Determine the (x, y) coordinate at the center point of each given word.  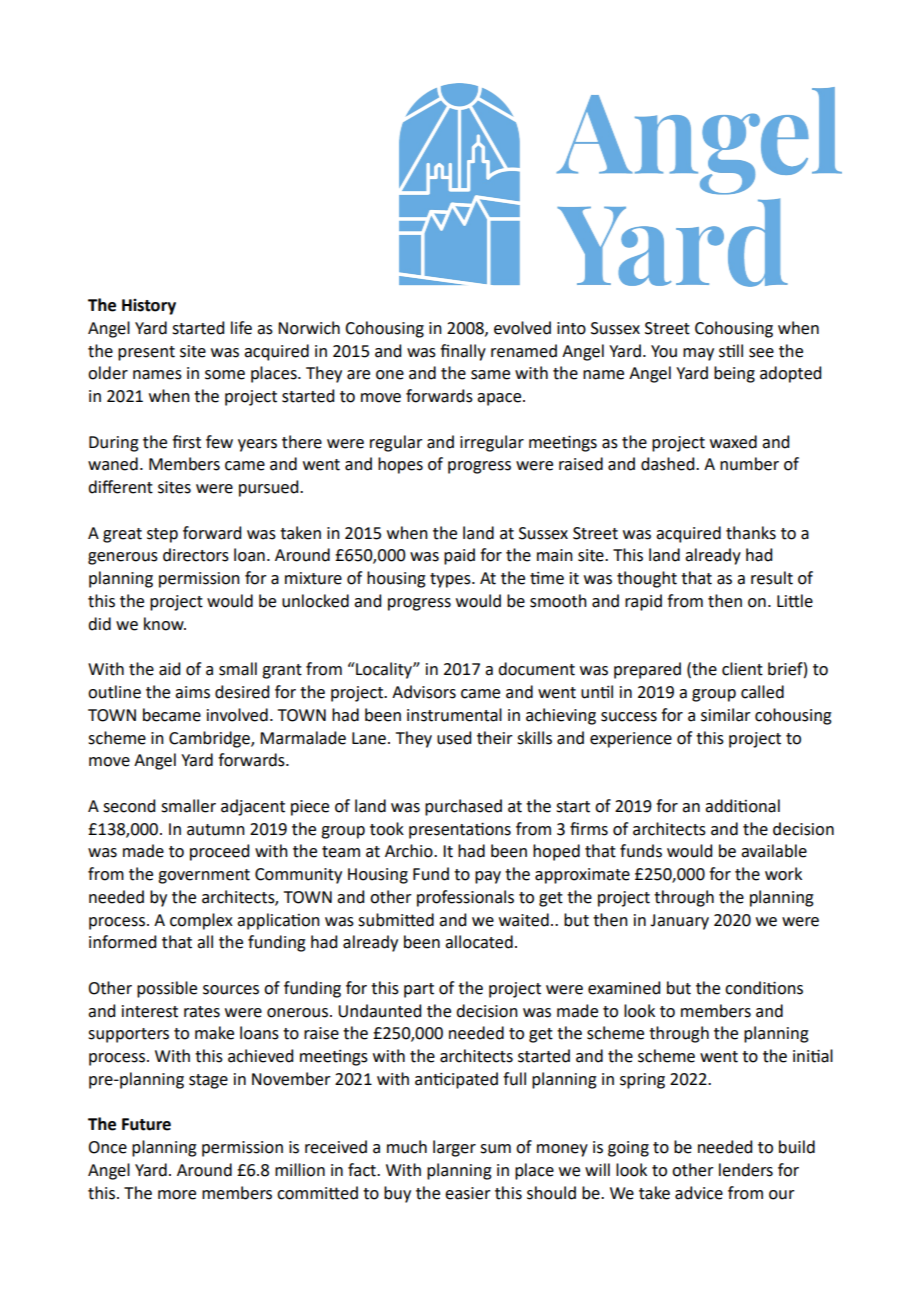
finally (463, 352)
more (177, 1195)
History (149, 307)
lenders (746, 1170)
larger (454, 1148)
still (731, 351)
